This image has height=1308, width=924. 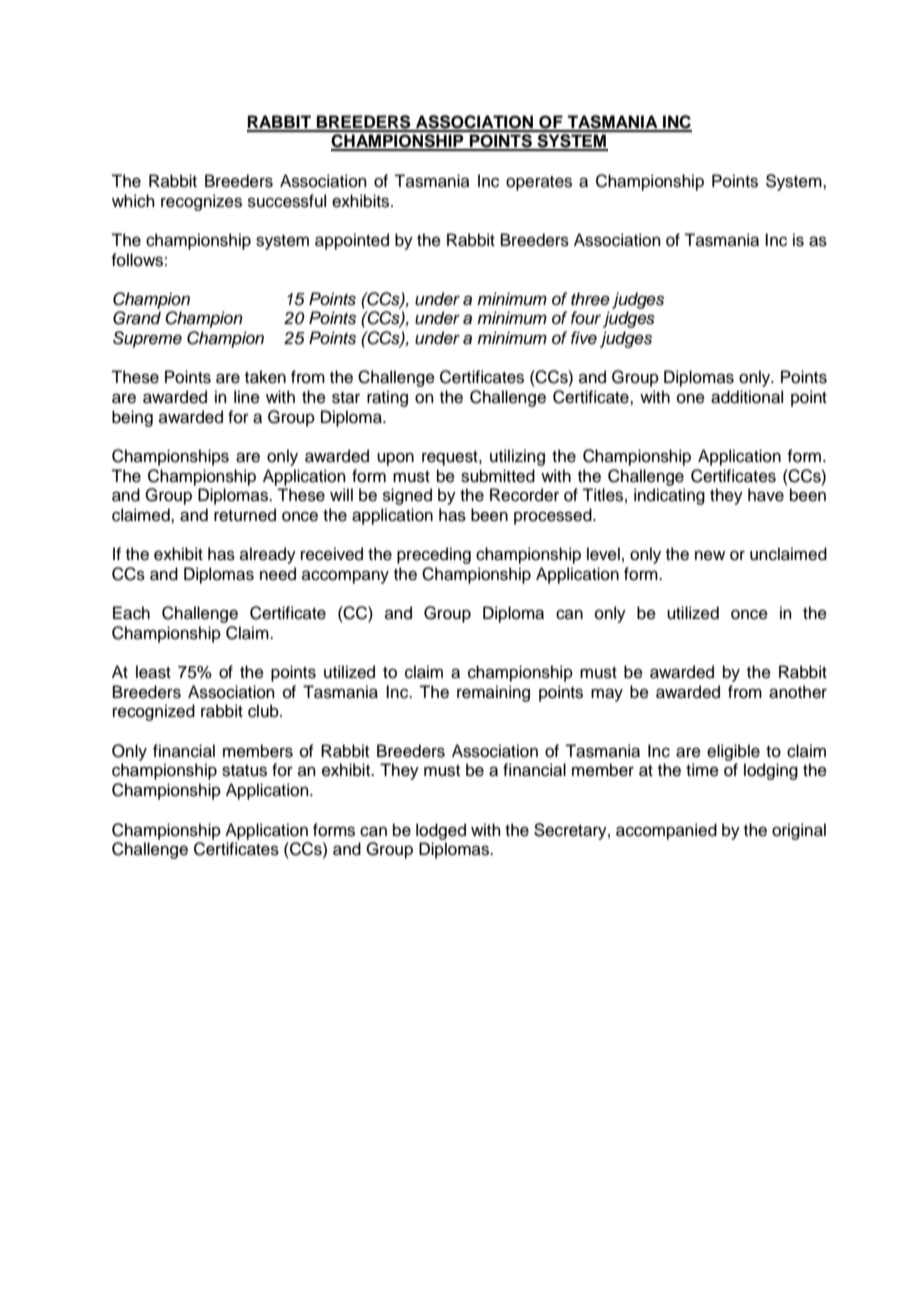 I want to click on new, so click(x=710, y=555).
